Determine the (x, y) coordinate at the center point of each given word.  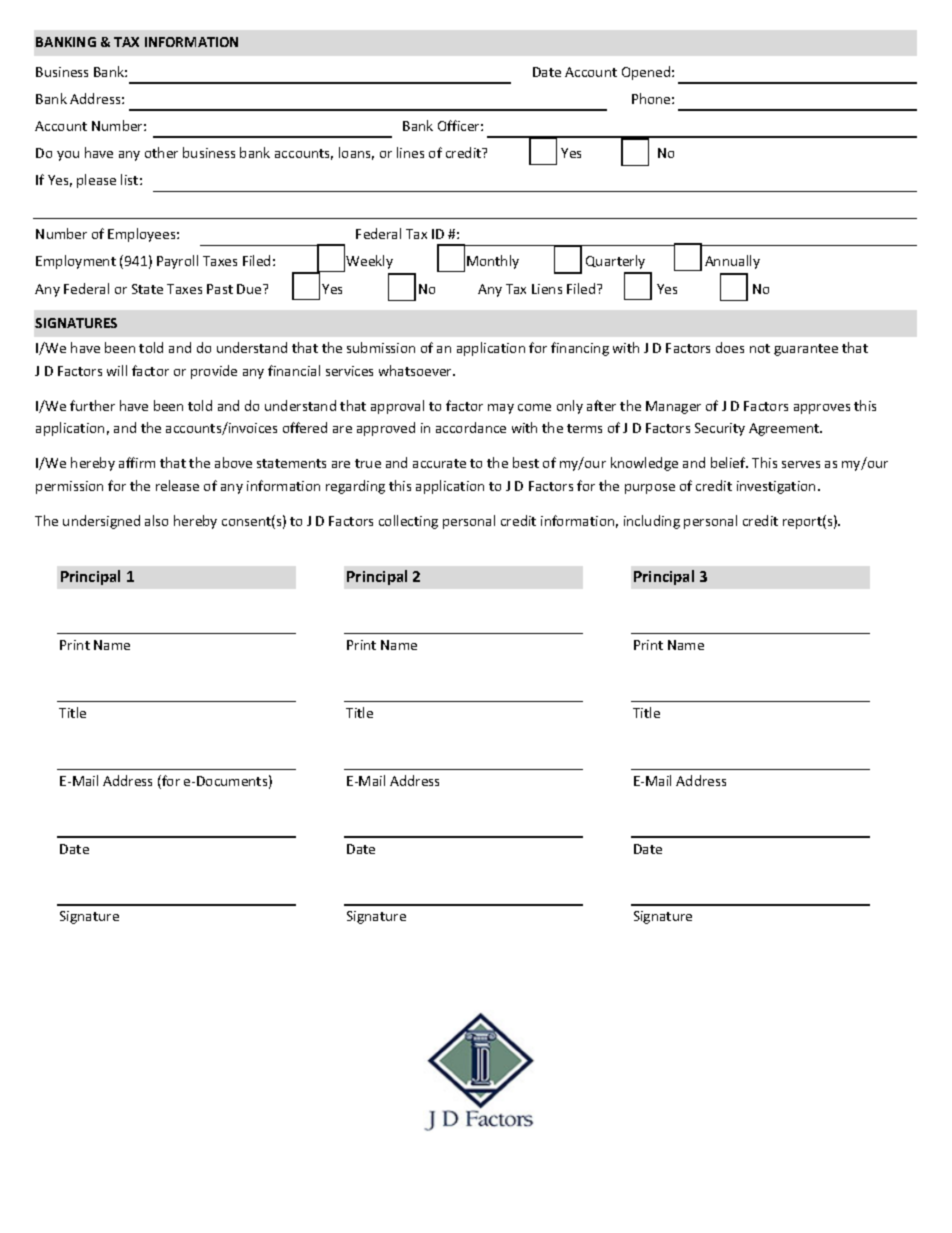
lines (410, 152)
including (652, 522)
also (156, 520)
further (92, 405)
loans (356, 153)
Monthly (493, 262)
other (161, 152)
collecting (408, 522)
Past (220, 289)
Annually (732, 262)
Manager (673, 407)
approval (397, 407)
